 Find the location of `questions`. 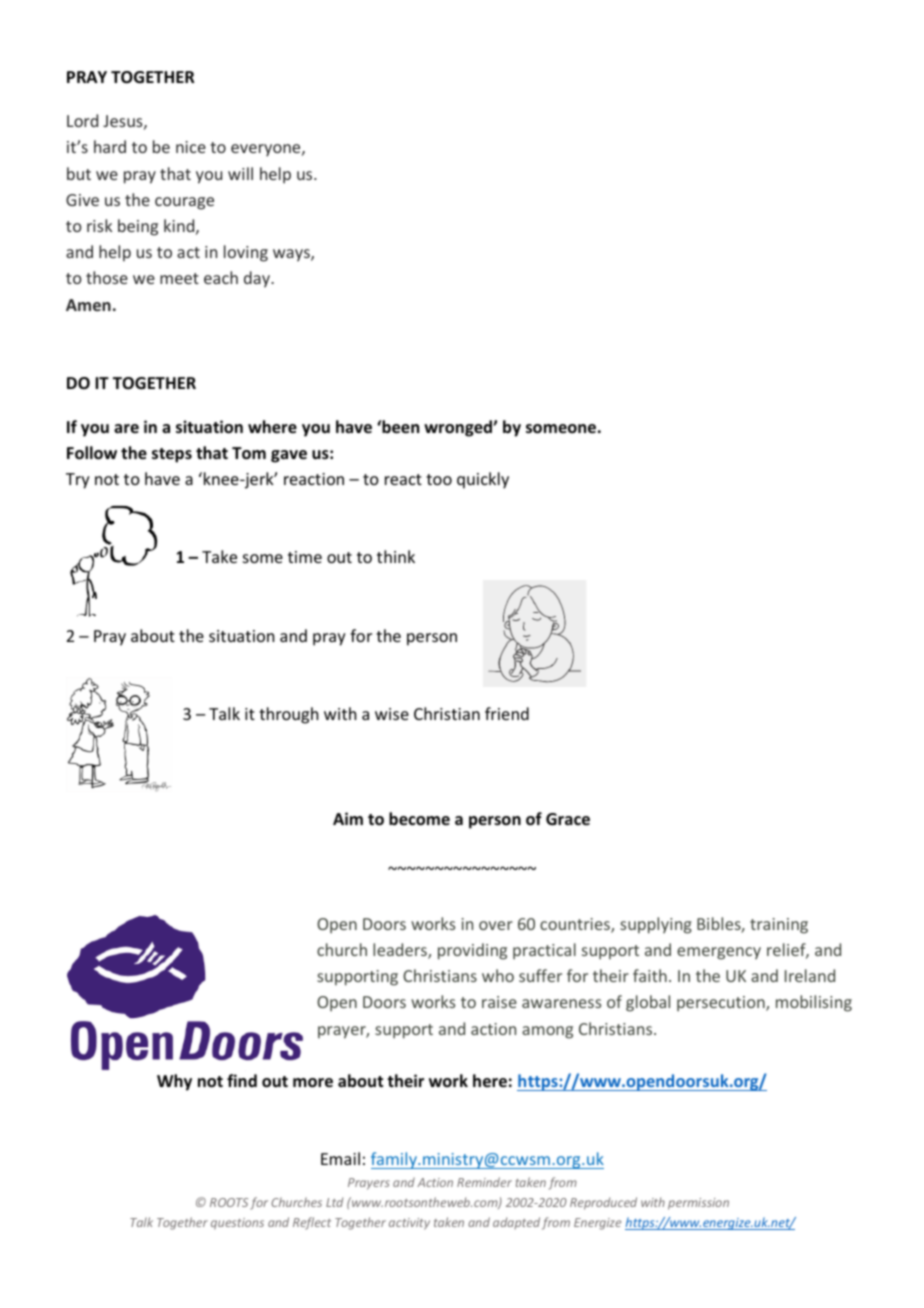

questions is located at coordinates (237, 1224).
